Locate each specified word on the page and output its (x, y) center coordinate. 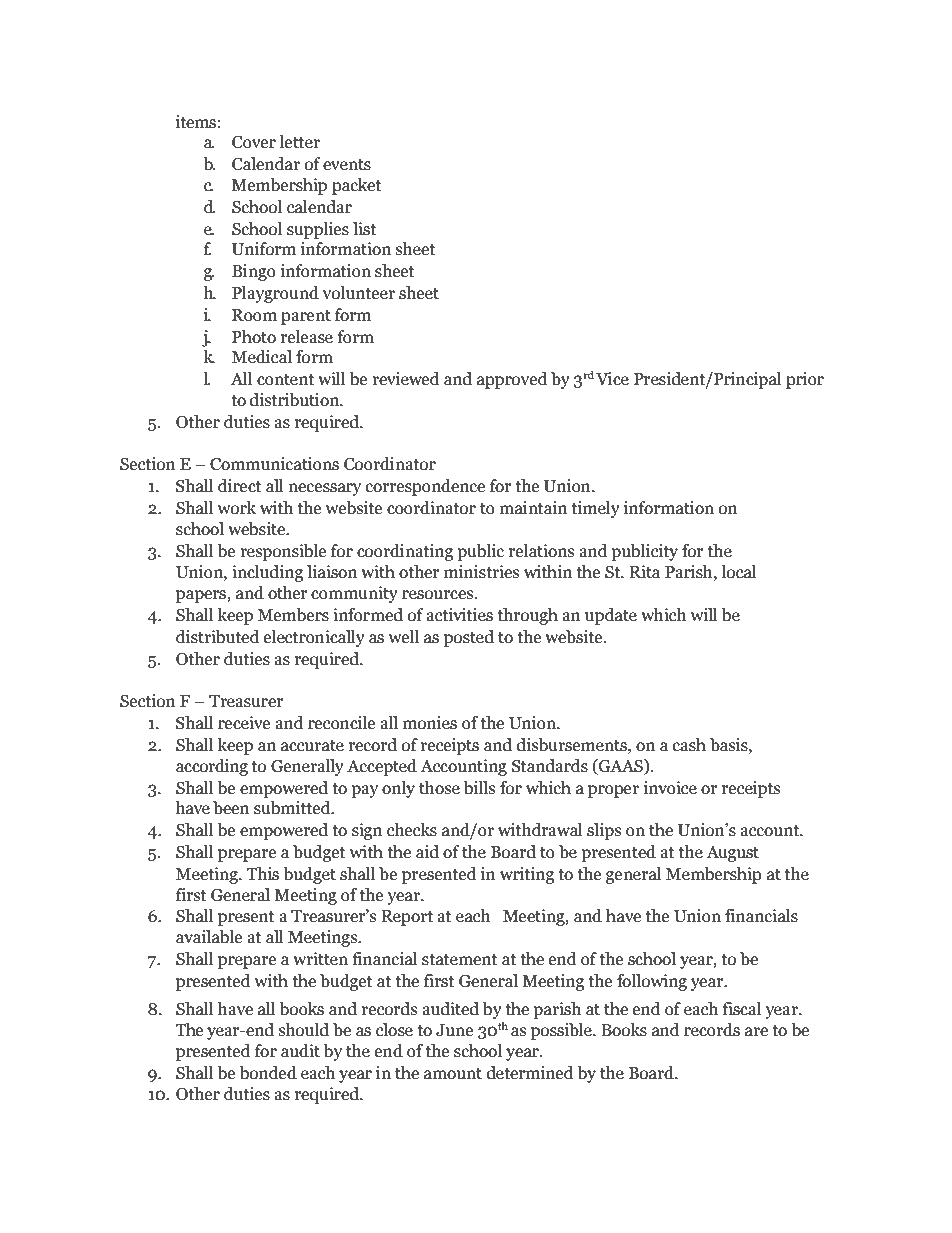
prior (805, 380)
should (304, 1030)
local (739, 572)
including (267, 573)
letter (300, 142)
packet (356, 186)
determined (530, 1073)
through (528, 616)
